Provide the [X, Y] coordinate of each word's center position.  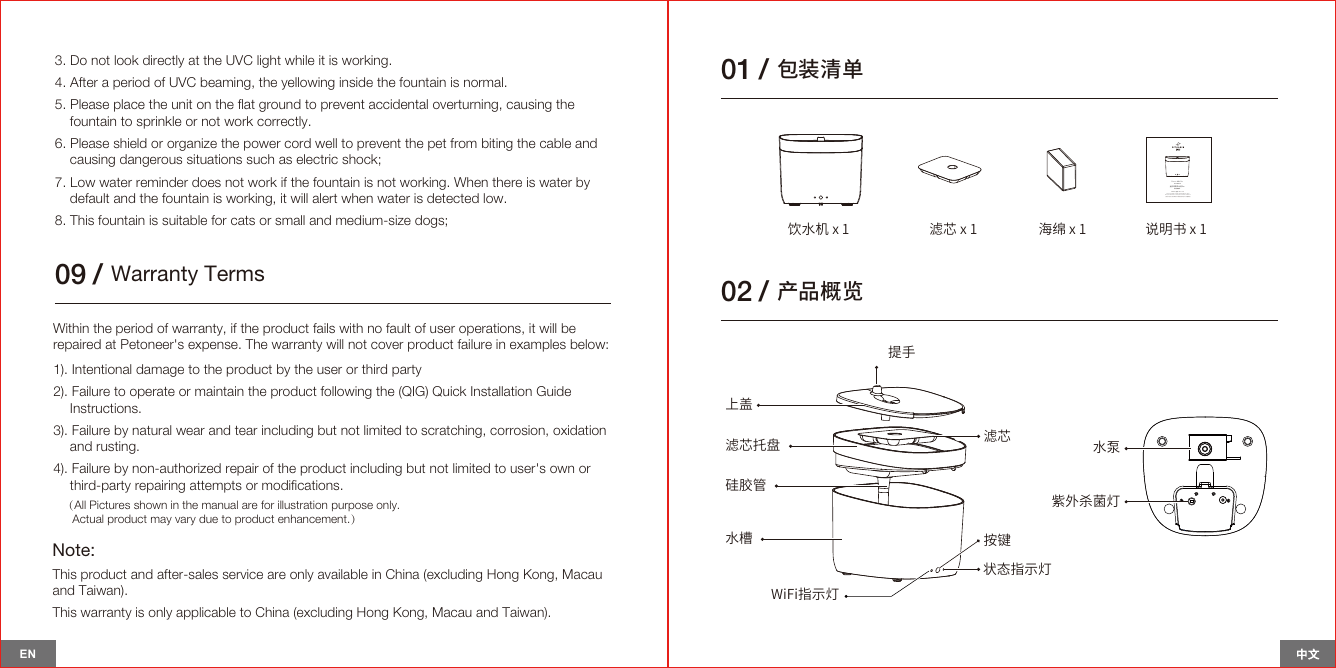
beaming [227, 83]
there [507, 182]
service [243, 574]
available [343, 574]
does [206, 182]
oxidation [579, 430]
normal [483, 82]
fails [324, 328]
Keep [1166, 196]
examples [538, 345]
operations [491, 329]
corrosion [518, 431]
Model [1173, 191]
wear [190, 431]
